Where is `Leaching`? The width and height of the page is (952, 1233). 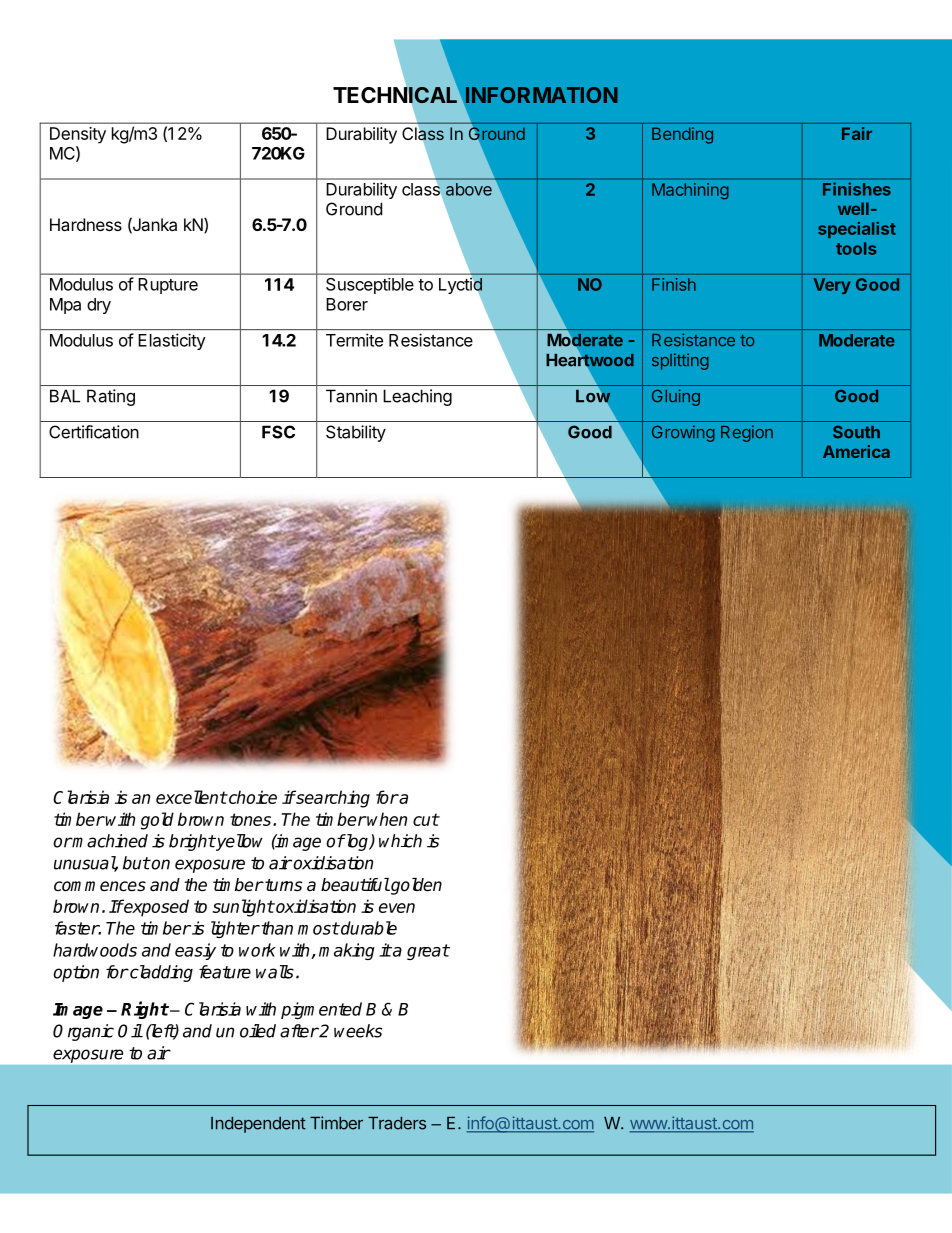 Leaching is located at coordinates (417, 397).
